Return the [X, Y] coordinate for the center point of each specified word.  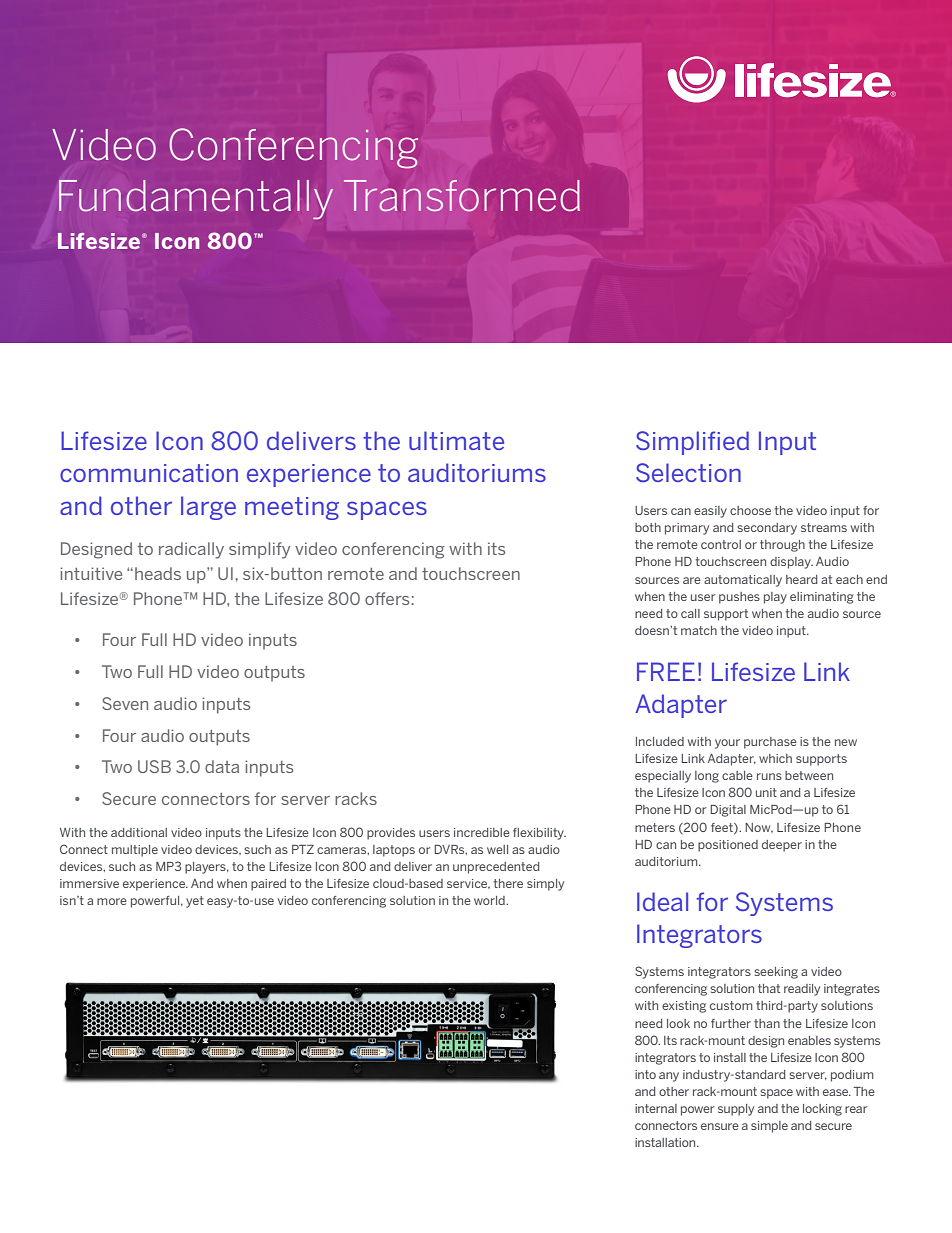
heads [158, 573]
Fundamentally [196, 200]
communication [149, 473]
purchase [770, 743]
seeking [776, 973]
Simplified [692, 443]
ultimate [456, 440]
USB [154, 766]
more [112, 901]
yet [195, 902]
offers [387, 598]
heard [802, 579]
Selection [688, 472]
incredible [482, 832]
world [490, 900]
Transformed [462, 196]
